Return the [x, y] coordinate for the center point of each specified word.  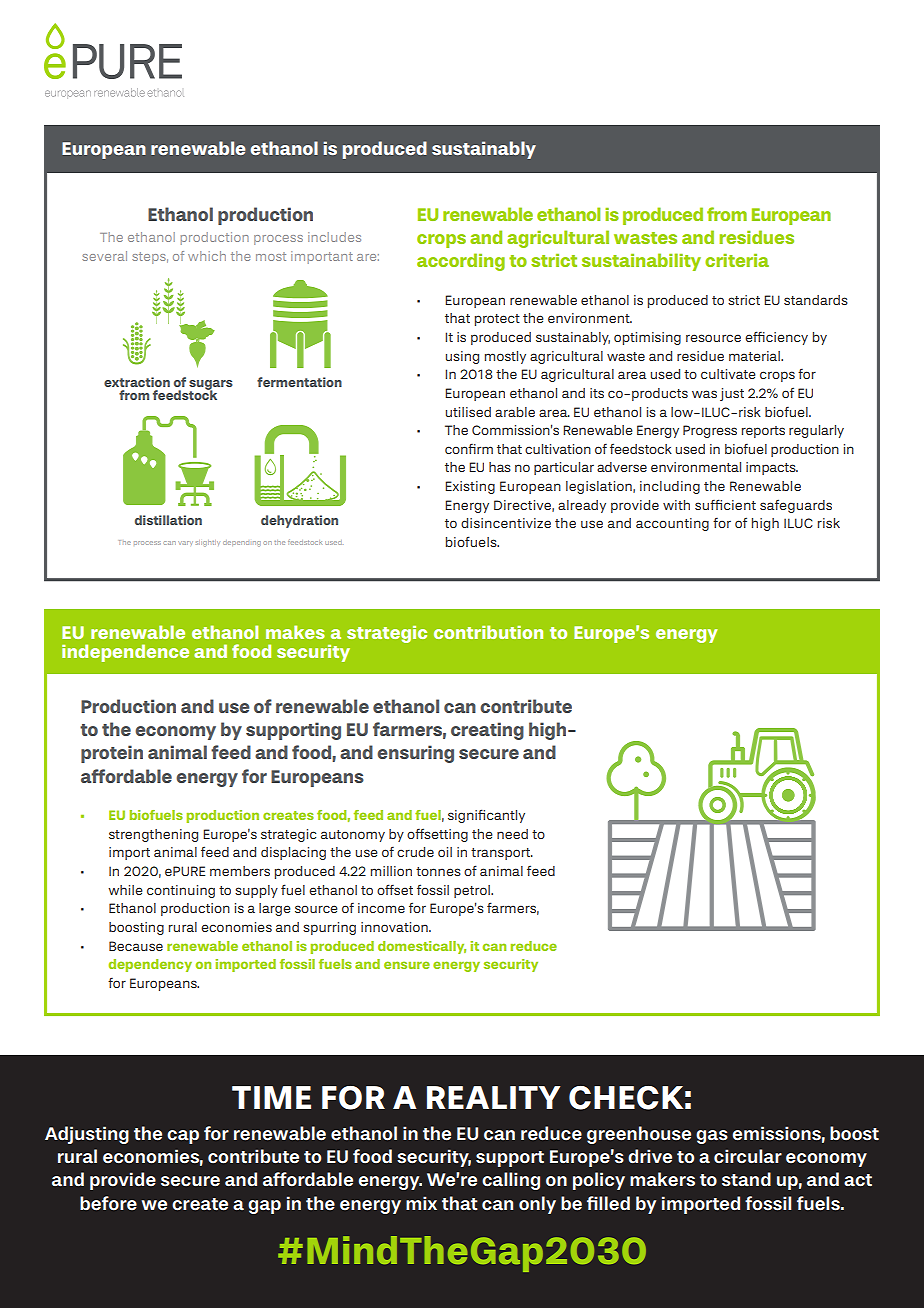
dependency [150, 965]
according [461, 262]
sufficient [725, 504]
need [512, 834]
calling [511, 1181]
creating [487, 731]
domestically [422, 947]
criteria [737, 260]
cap [183, 1137]
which [207, 256]
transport [502, 854]
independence [125, 653]
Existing [470, 487]
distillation [168, 520]
